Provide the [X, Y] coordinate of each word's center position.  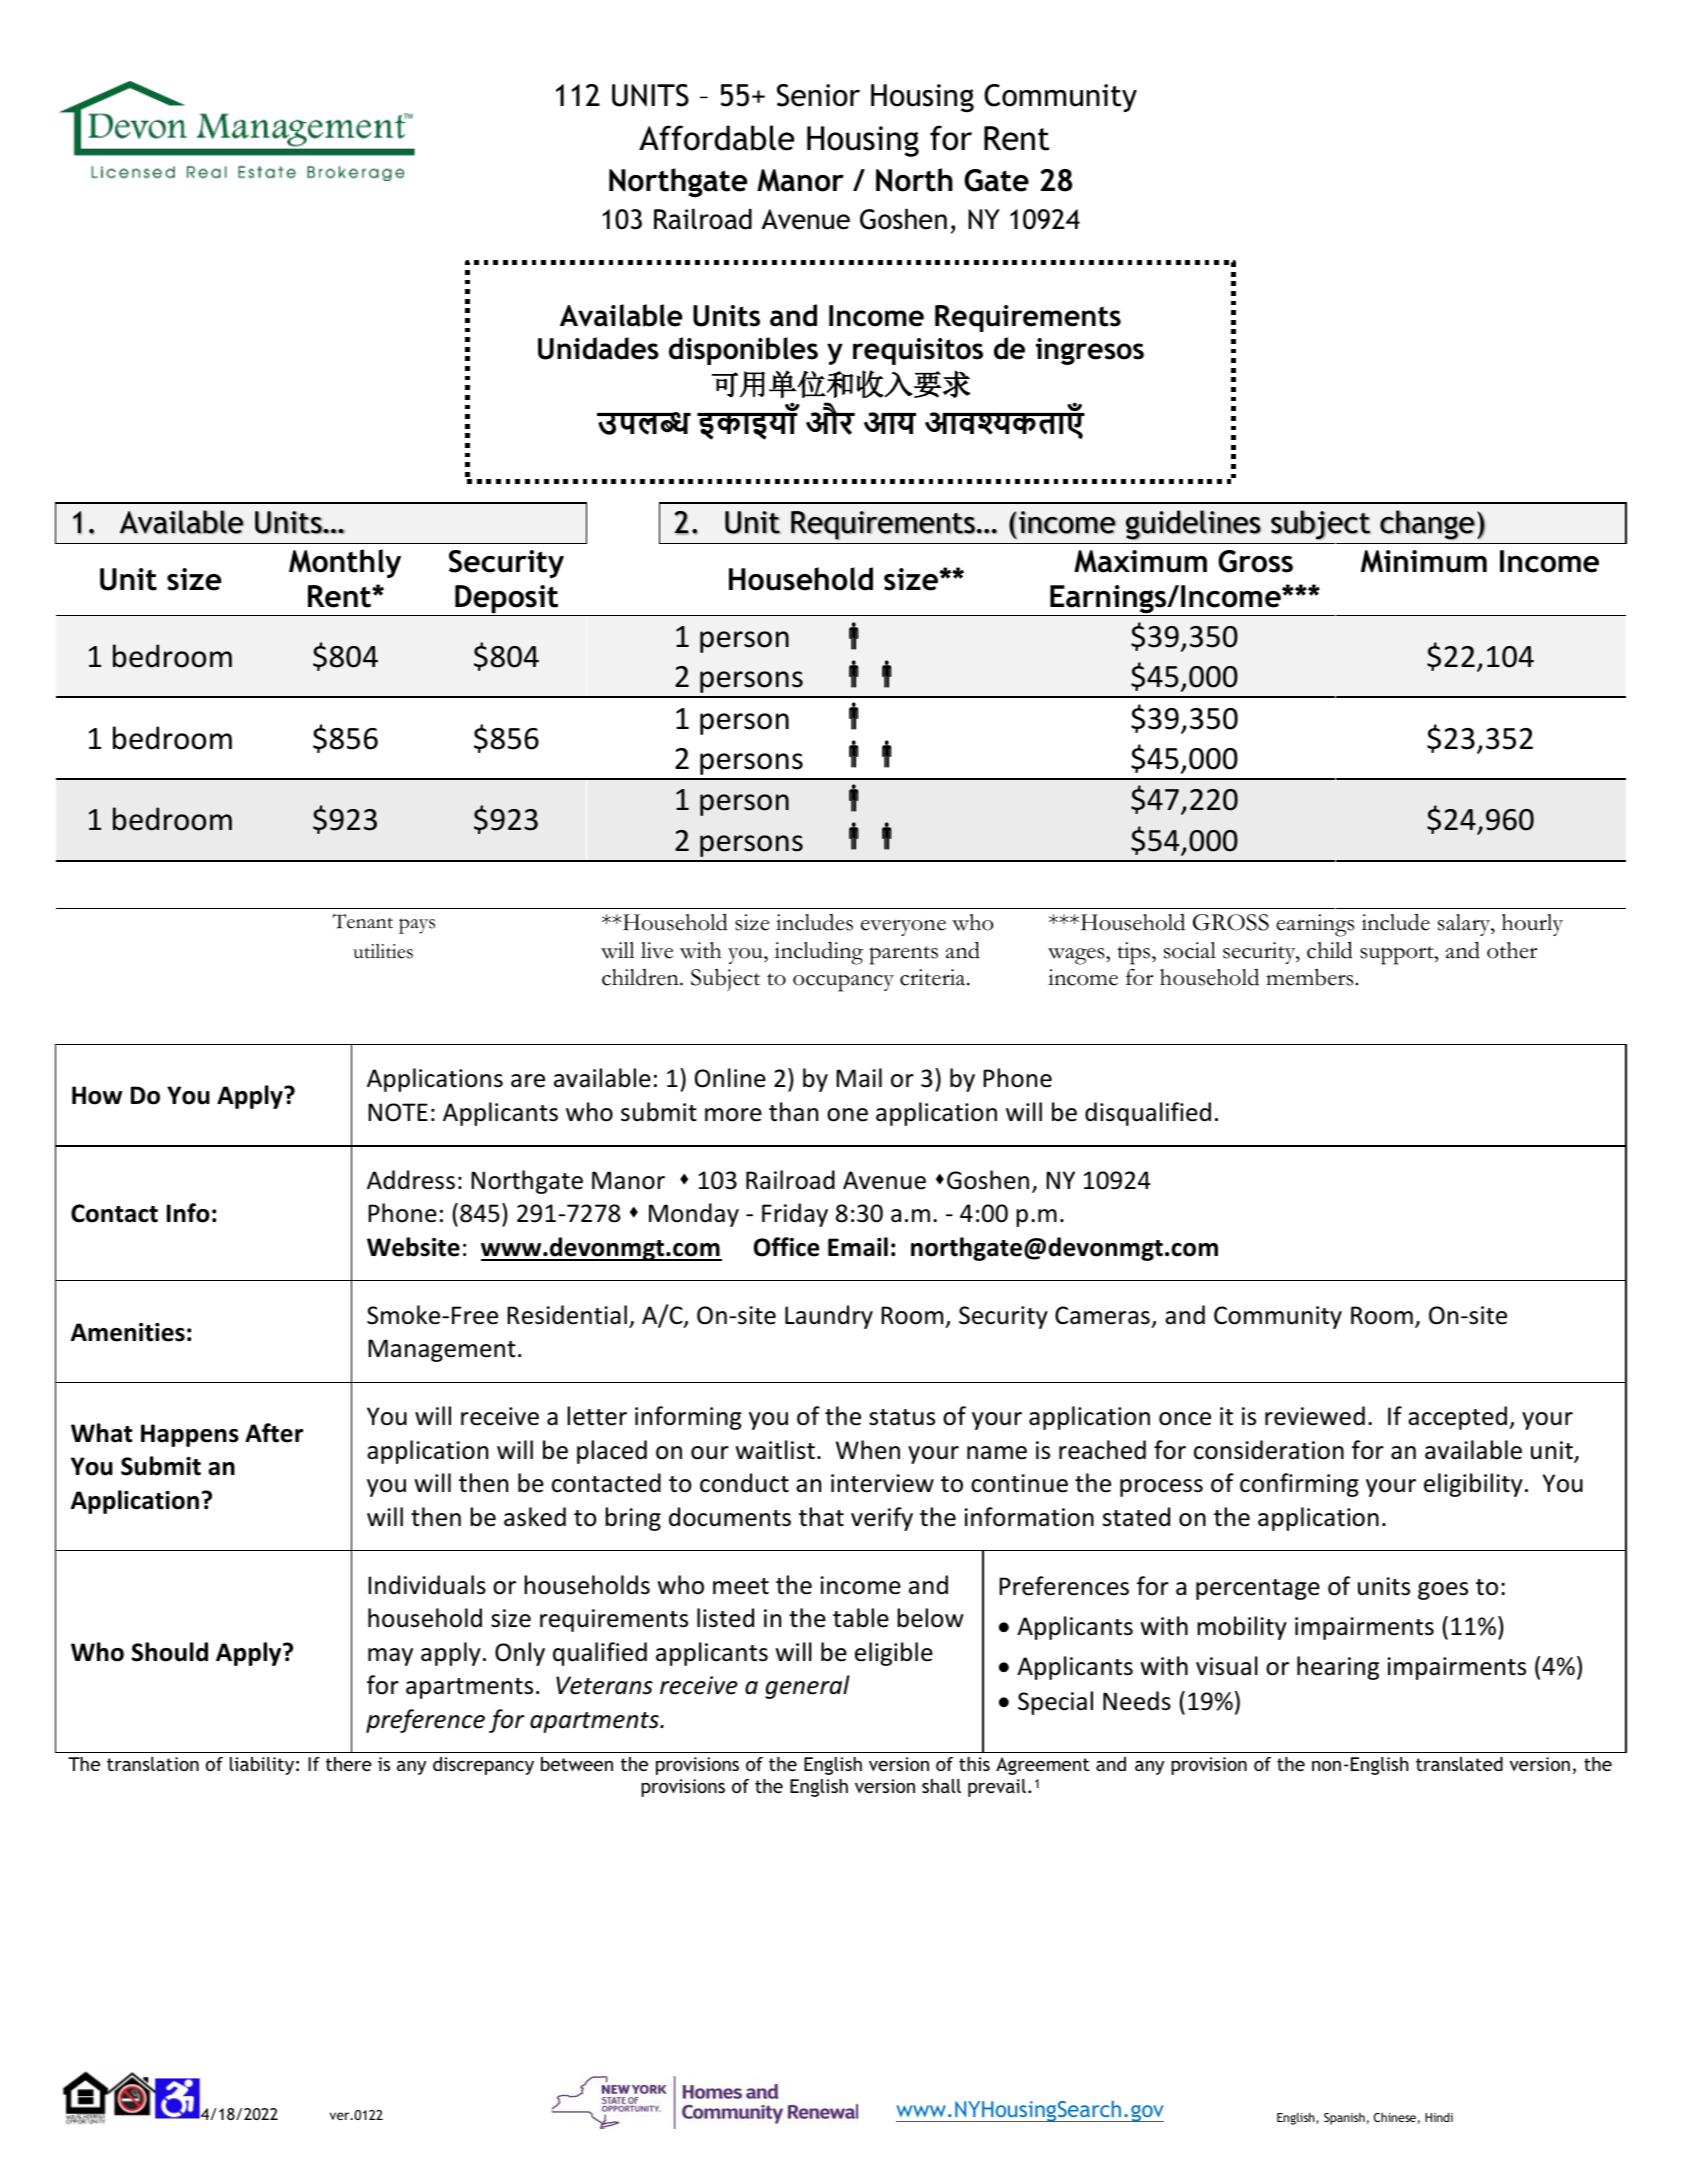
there [349, 1764]
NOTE [398, 1112]
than [793, 1112]
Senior [818, 95]
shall [941, 1786]
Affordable [716, 138]
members [1309, 977]
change [1427, 525]
